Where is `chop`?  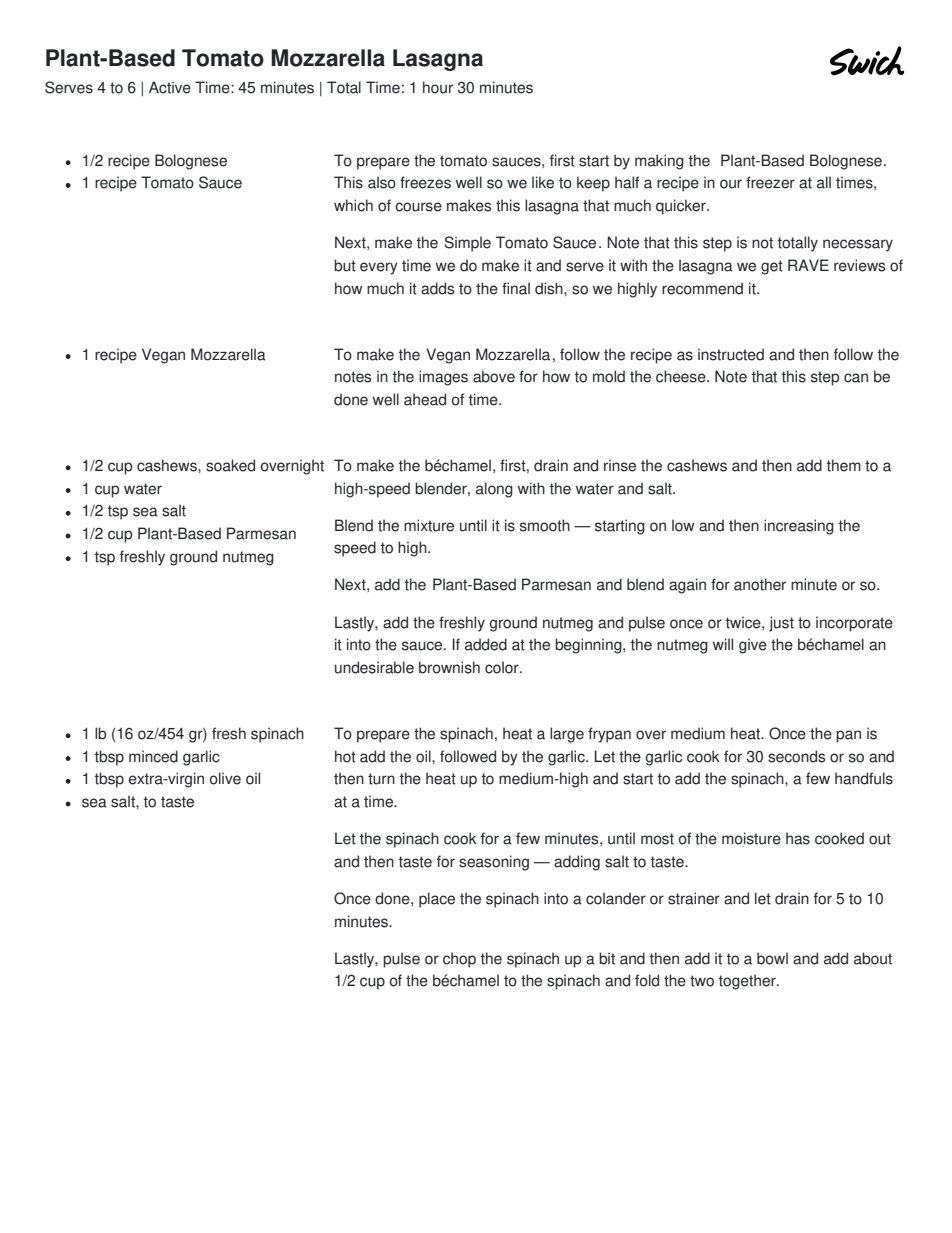 chop is located at coordinates (459, 960).
